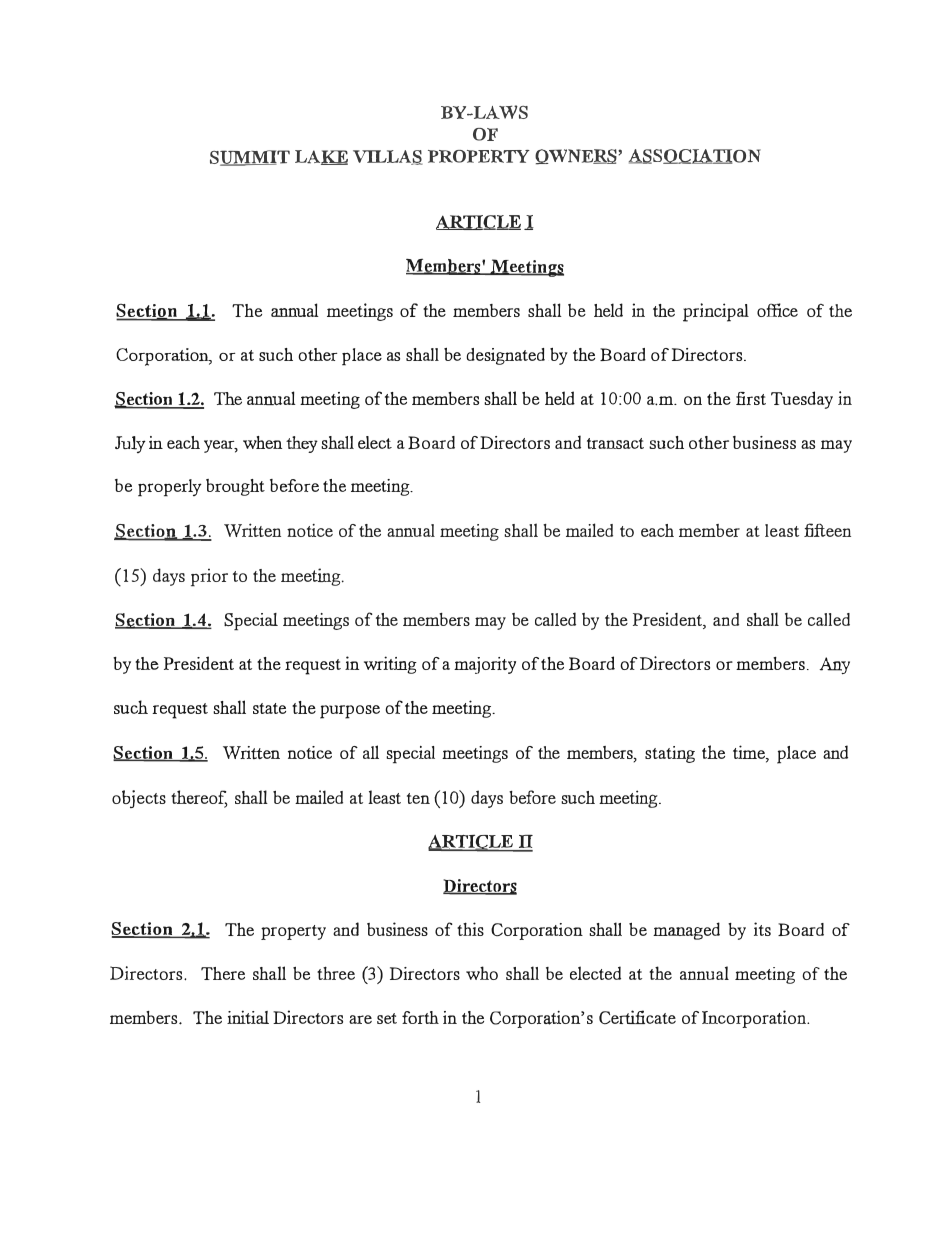 The width and height of the document is (952, 1233). Describe the element at coordinates (777, 310) in the document. I see `office` at that location.
